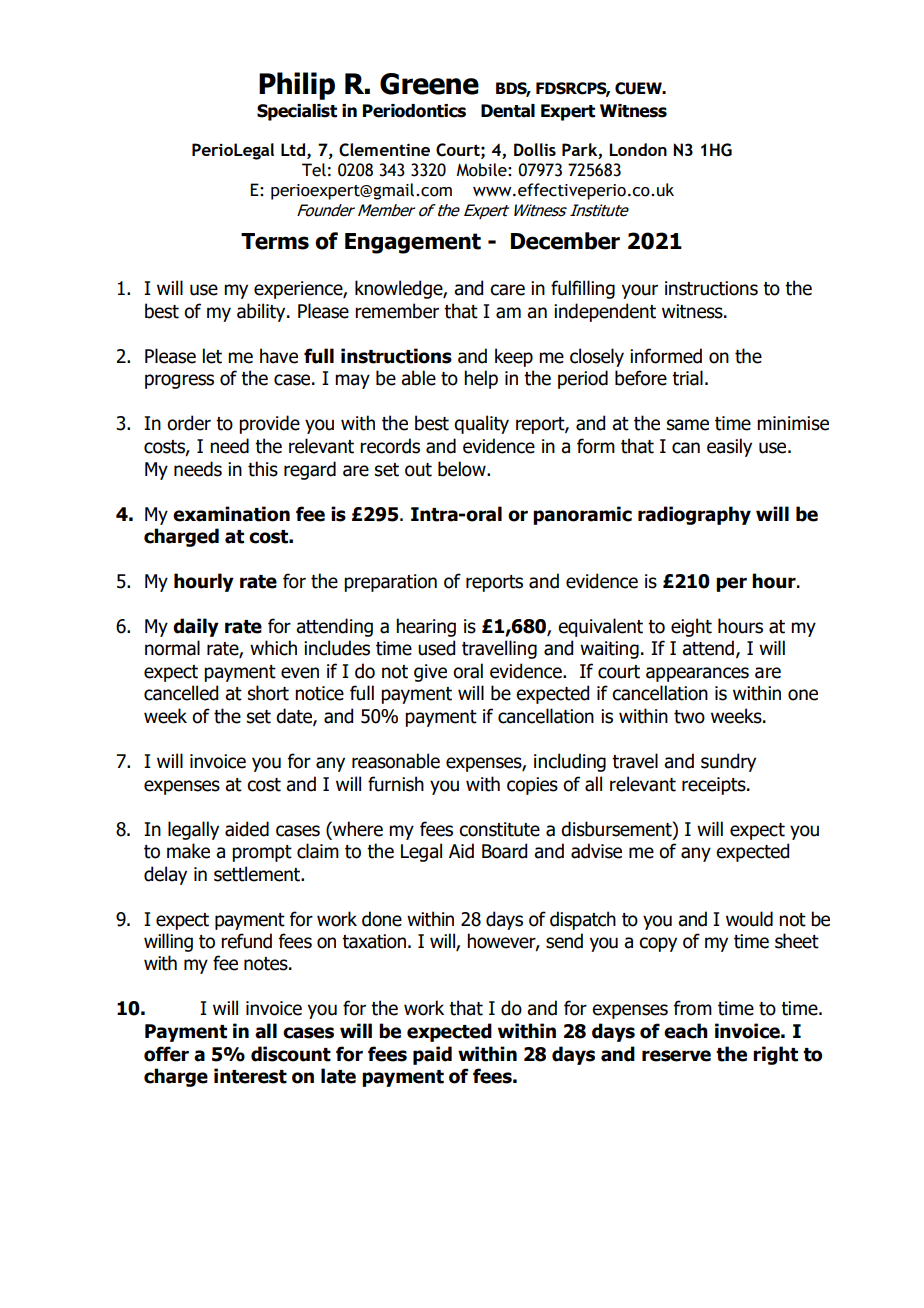 This document has height=1308, width=924. I want to click on Specialist, so click(297, 112).
